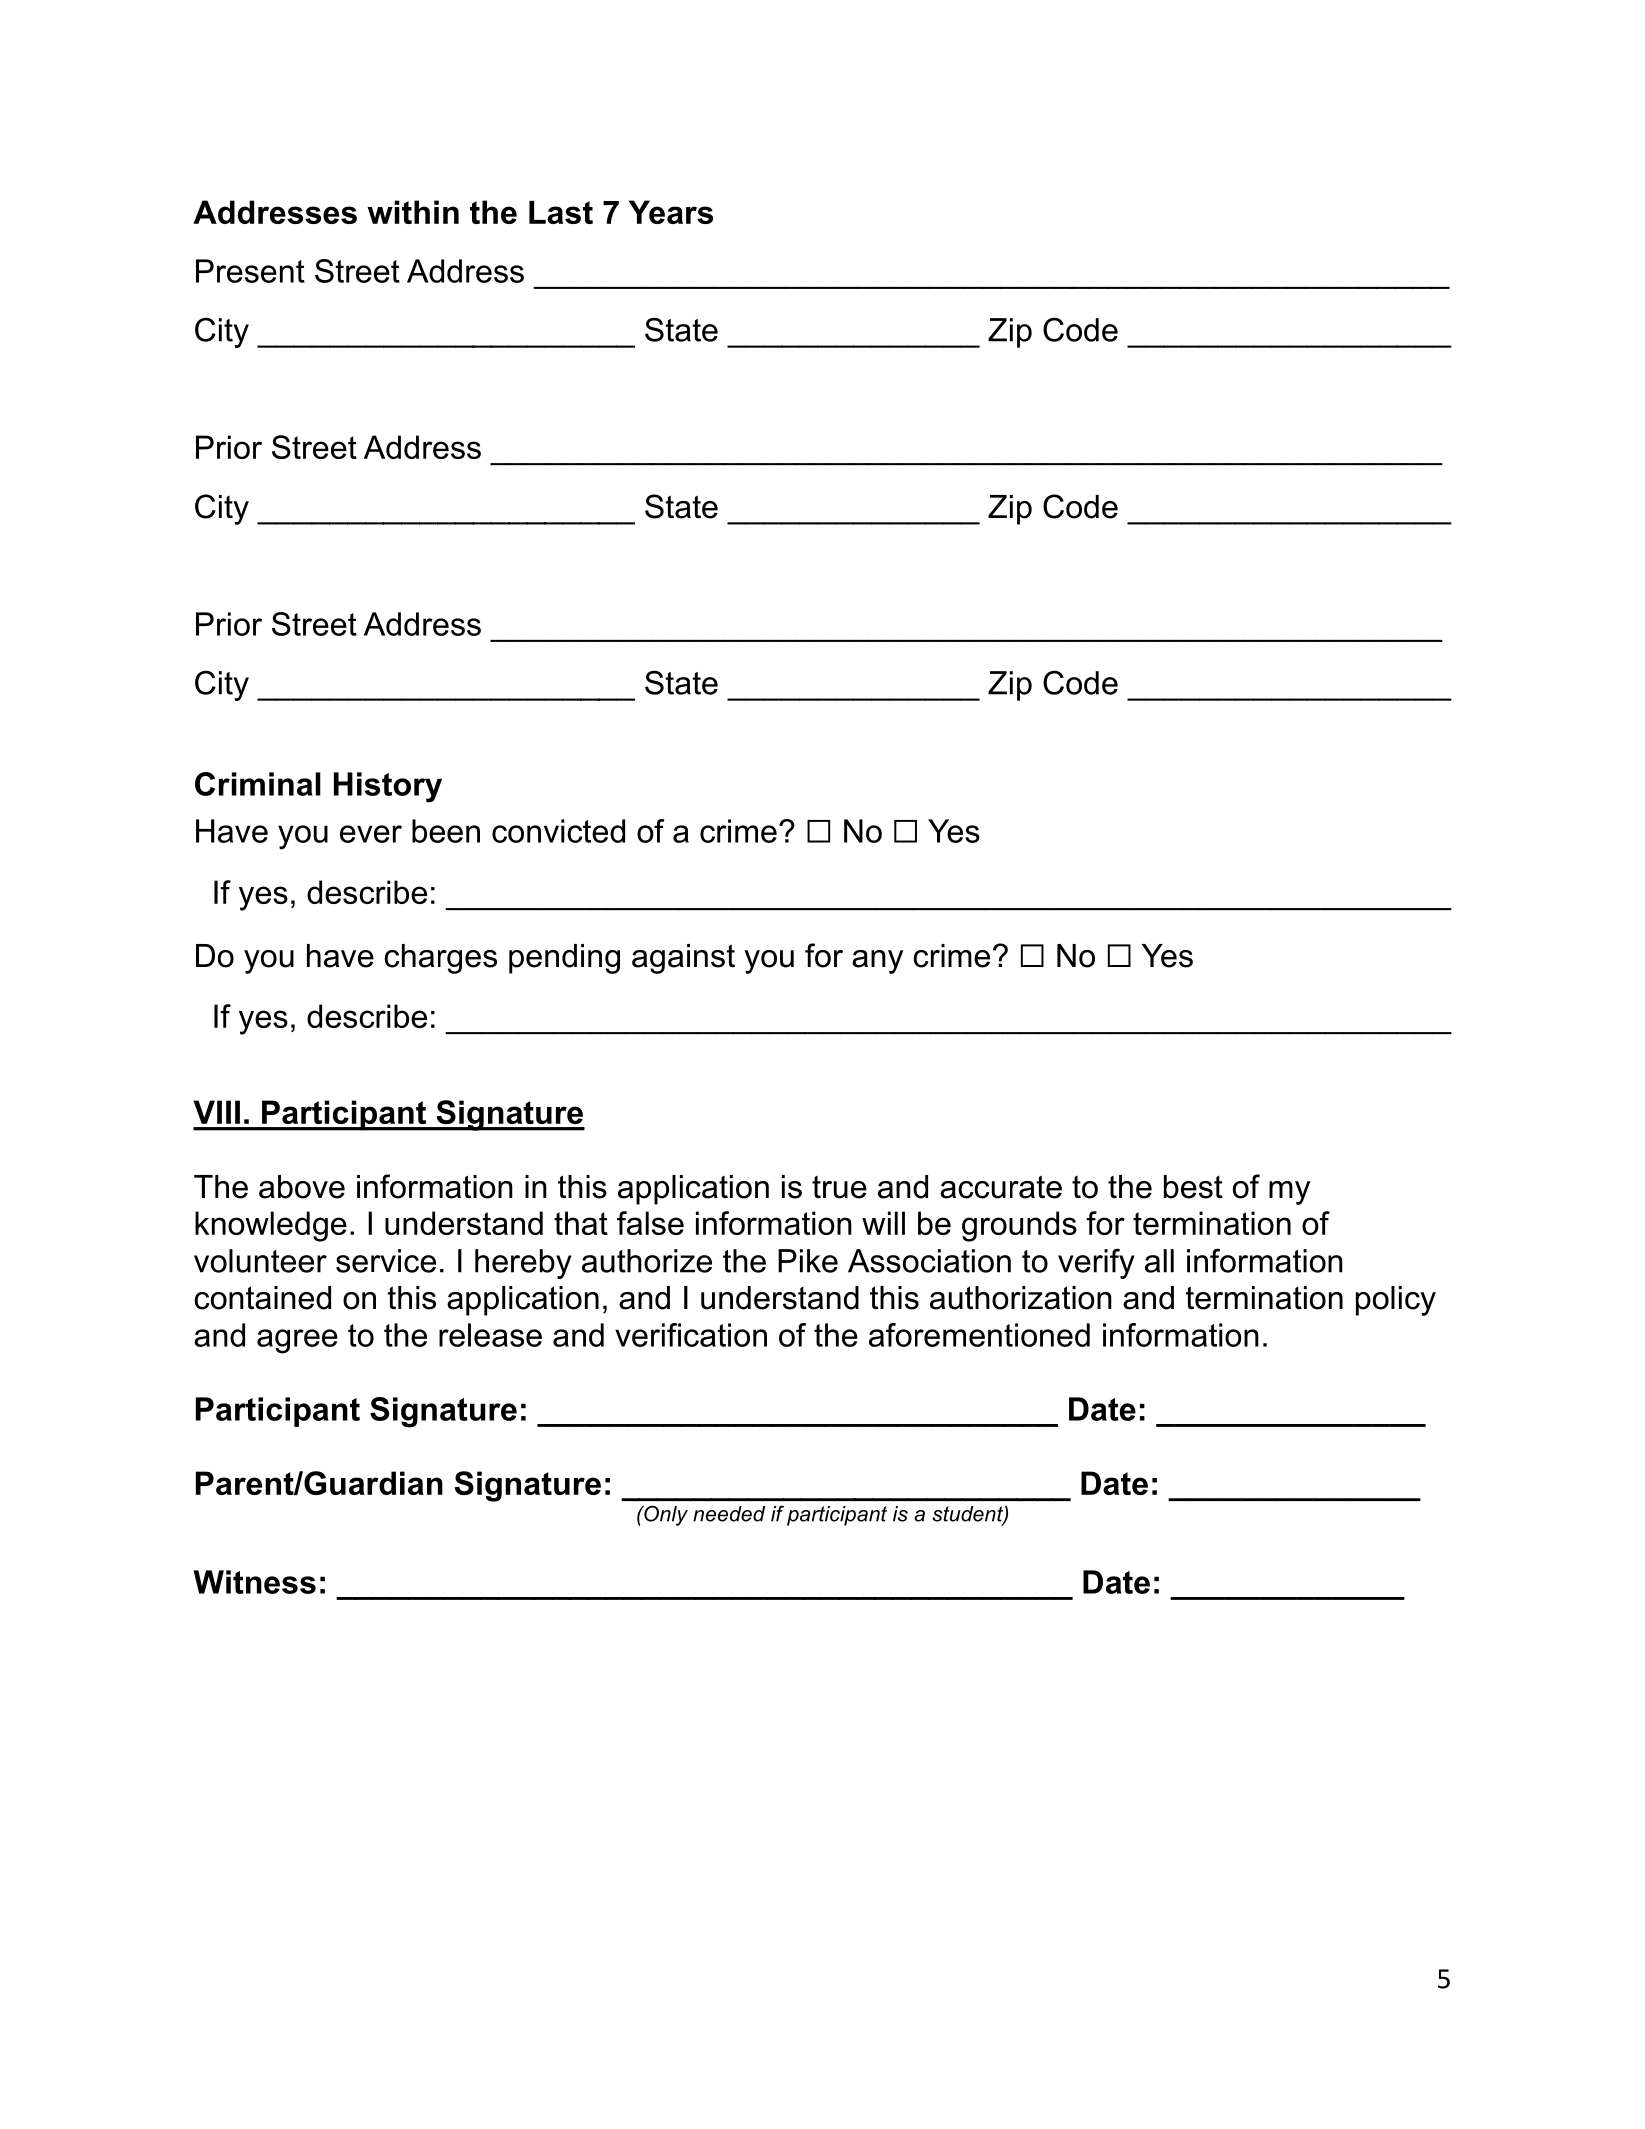 The image size is (1645, 2129). I want to click on best, so click(1193, 1187).
